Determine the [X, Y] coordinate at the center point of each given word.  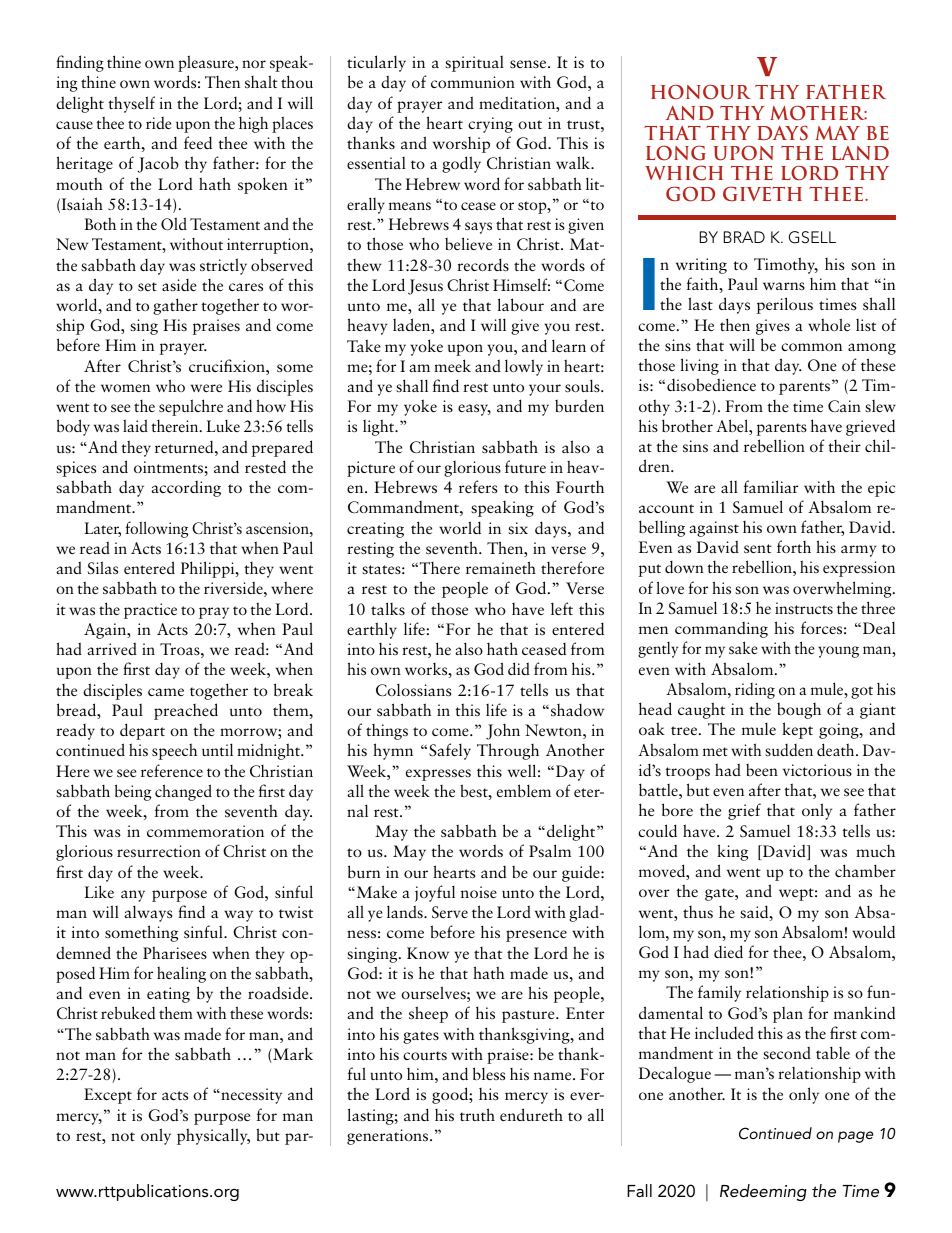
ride [158, 123]
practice [150, 611]
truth [477, 1114]
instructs [804, 608]
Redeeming [763, 1192]
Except [108, 1096]
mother [818, 113]
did [519, 668]
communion [473, 82]
